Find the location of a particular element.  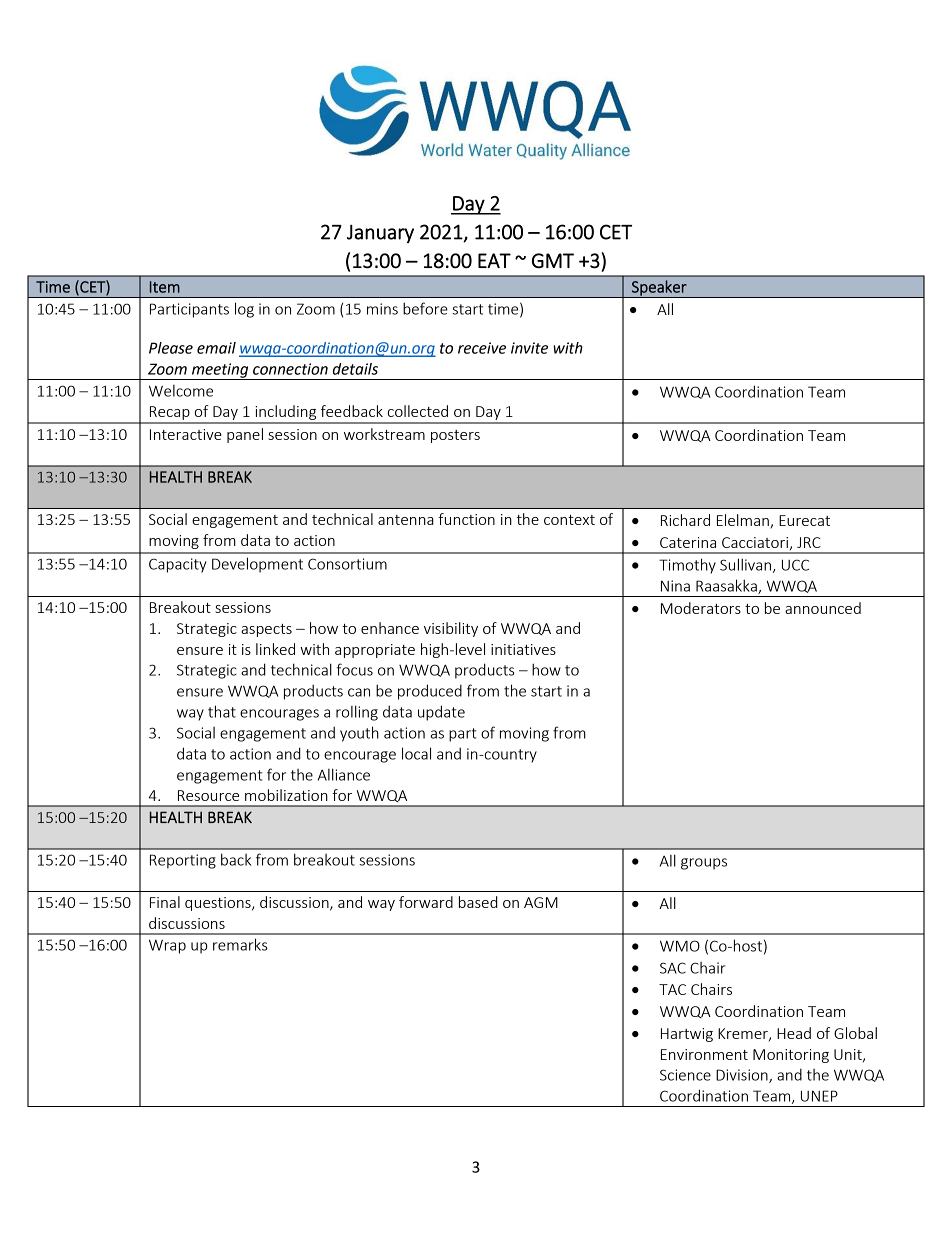

announced is located at coordinates (823, 608).
